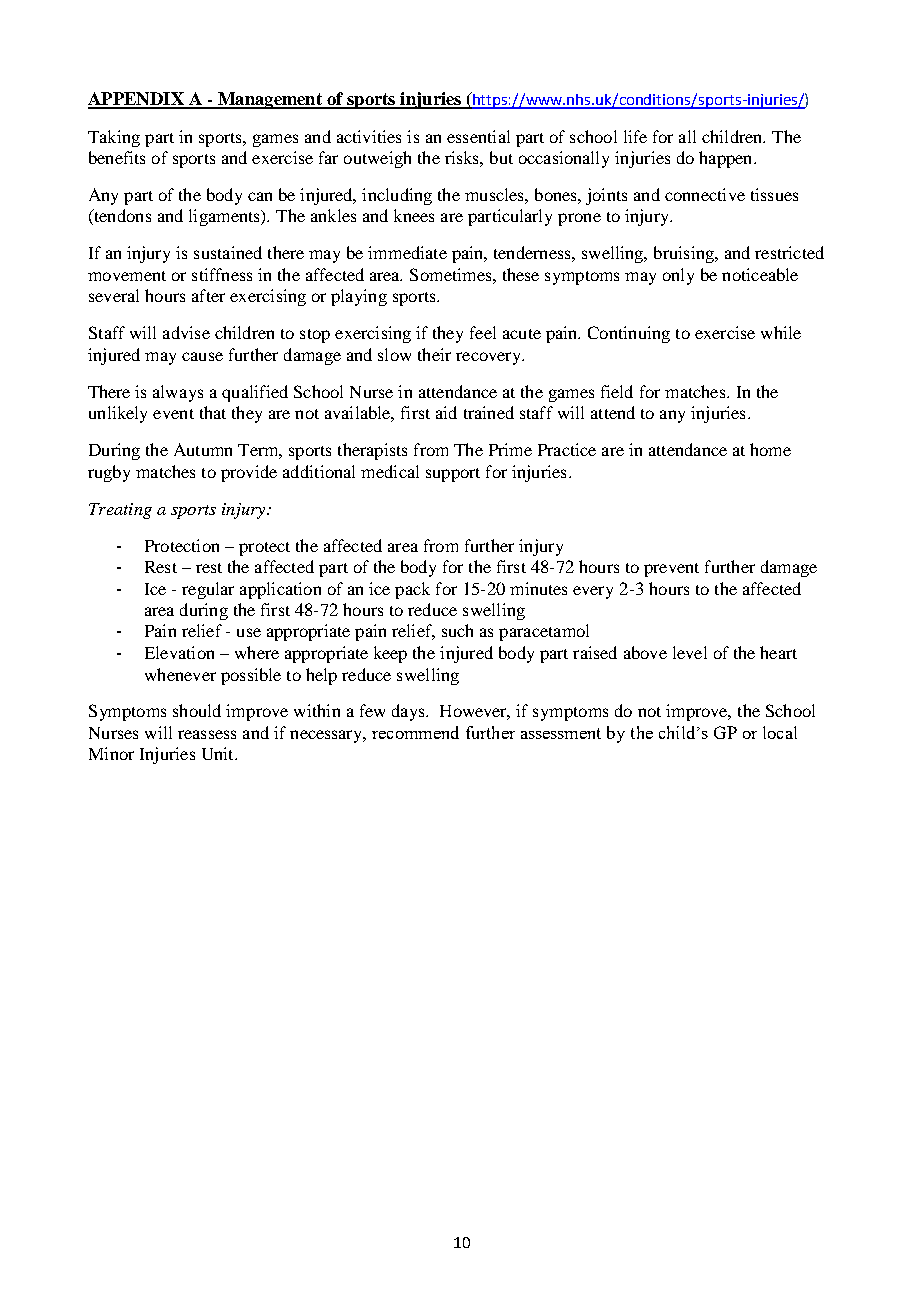  What do you see at coordinates (407, 252) in the image?
I see `immediate` at bounding box center [407, 252].
